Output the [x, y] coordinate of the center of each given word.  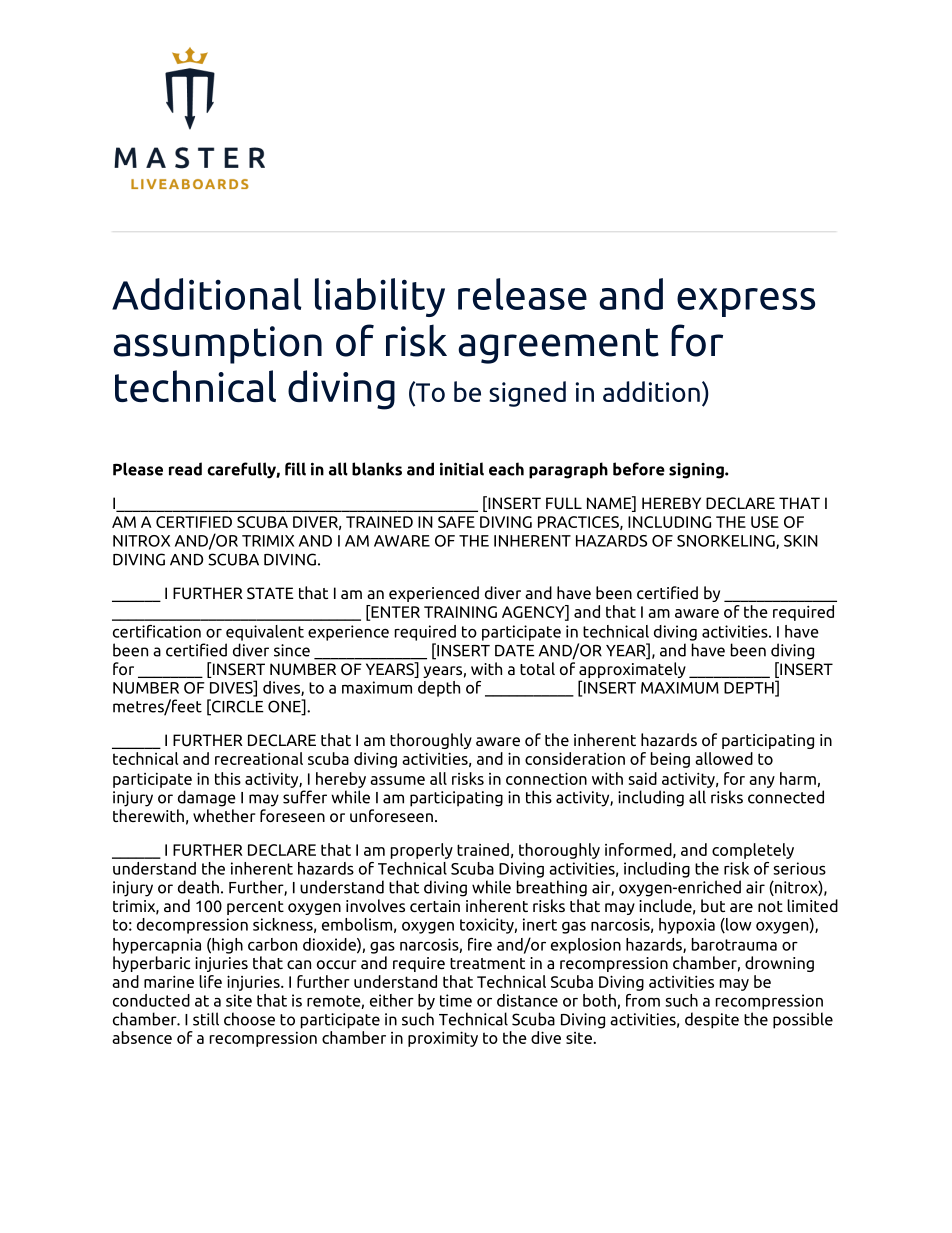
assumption [217, 345]
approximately [632, 670]
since [292, 650]
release [522, 294]
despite [712, 1020]
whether [224, 815]
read [185, 469]
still [206, 1019]
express [746, 302]
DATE [515, 651]
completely [753, 851]
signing [697, 471]
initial [462, 469]
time [456, 1000]
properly [422, 851]
